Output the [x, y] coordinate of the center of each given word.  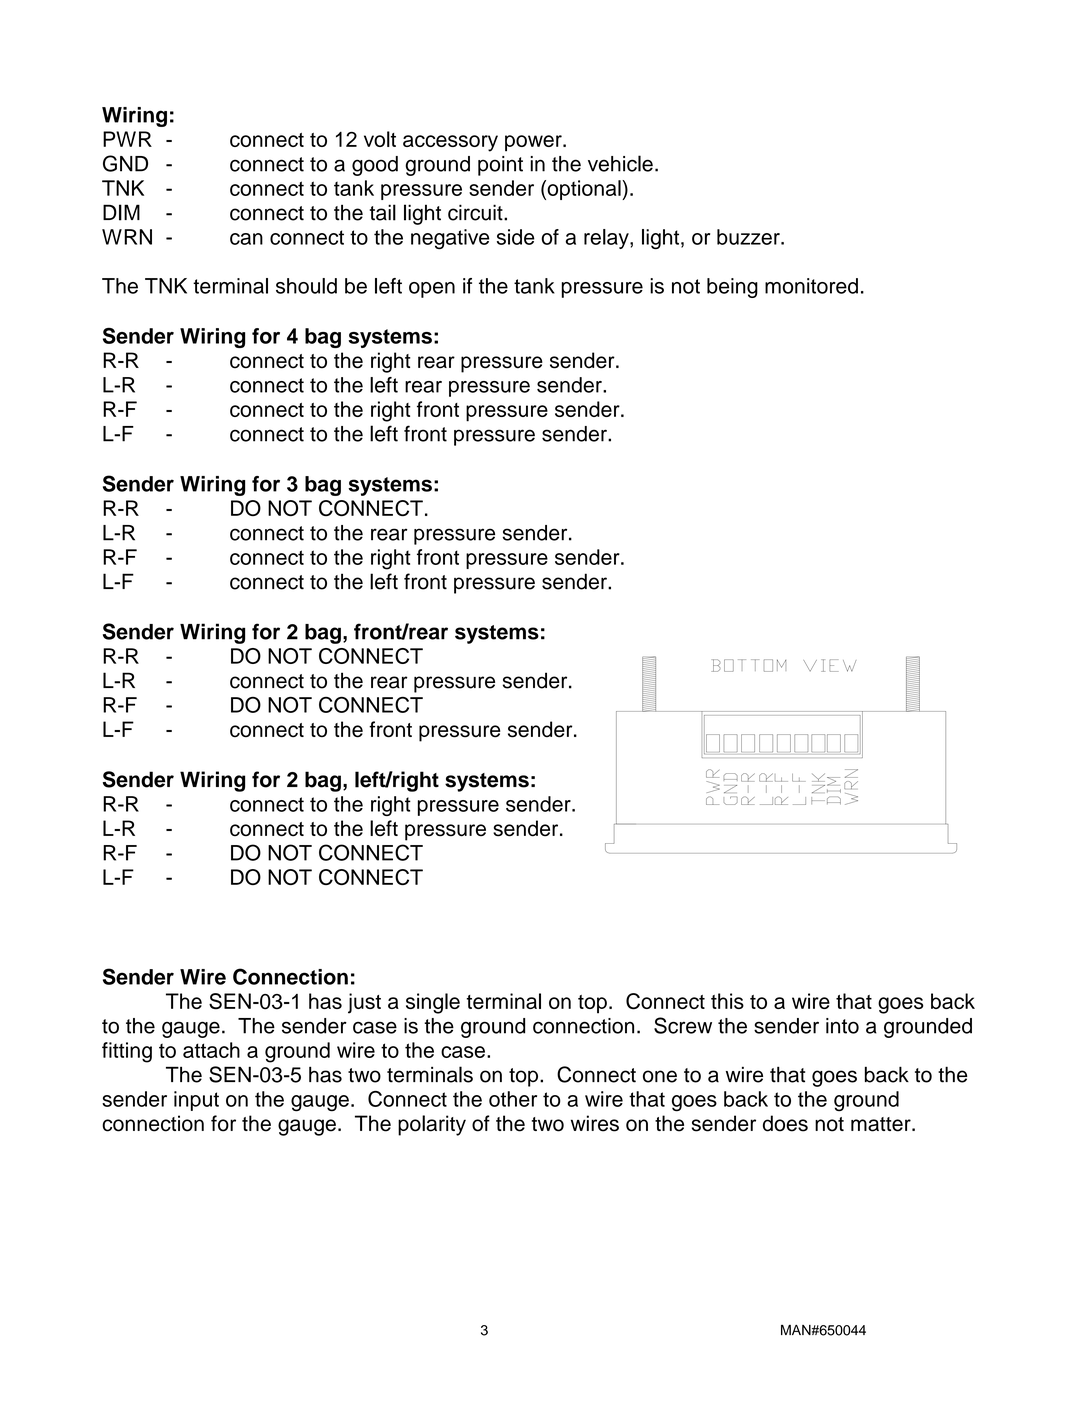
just [364, 1003]
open [432, 290]
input [196, 1101]
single [433, 1003]
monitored [811, 286]
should [306, 286]
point [500, 166]
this [727, 1001]
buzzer [749, 237]
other [513, 1099]
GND [125, 163]
